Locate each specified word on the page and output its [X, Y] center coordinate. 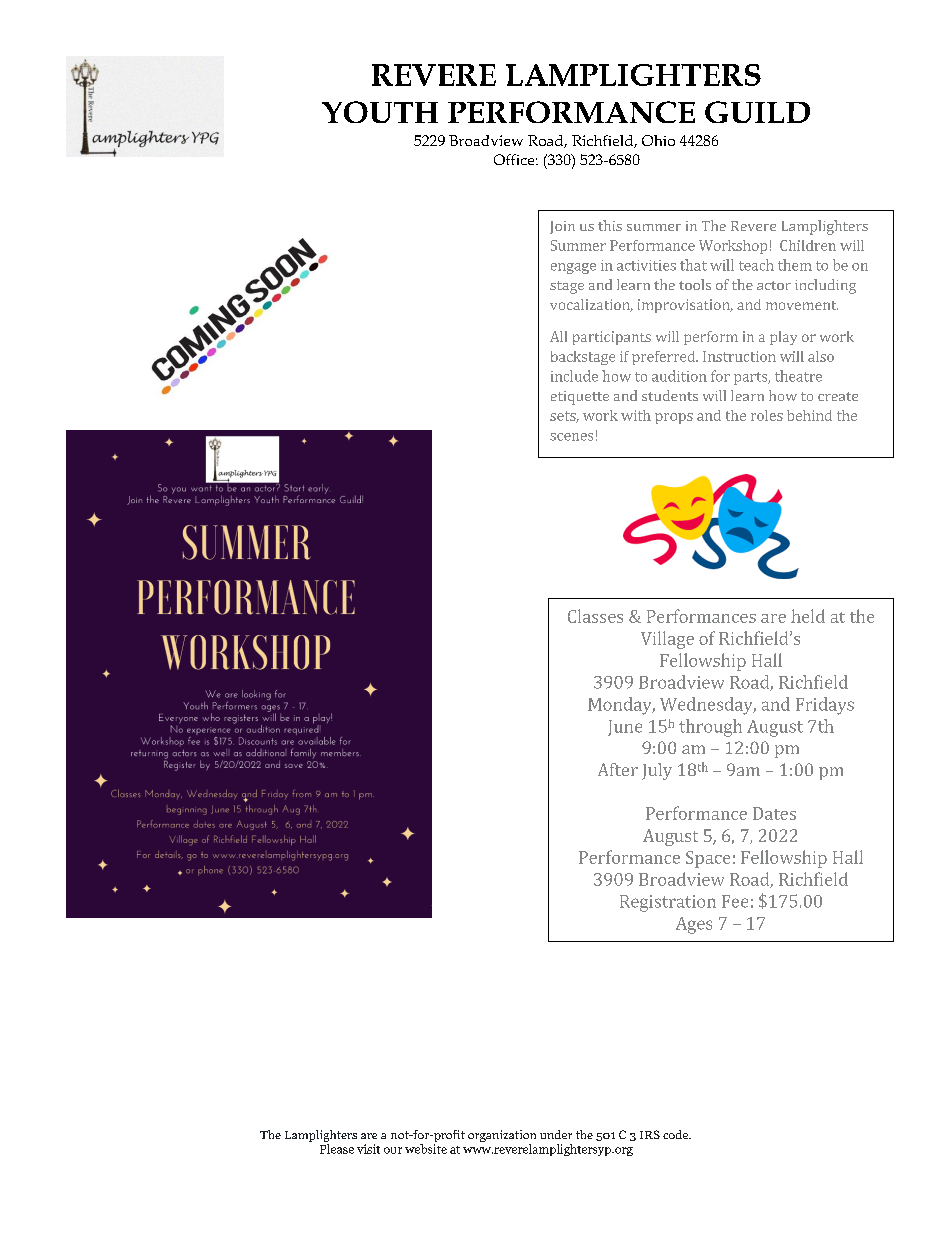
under [556, 1134]
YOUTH [380, 112]
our [393, 1150]
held [808, 616]
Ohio [658, 140]
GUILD [757, 112]
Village [667, 640]
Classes [595, 616]
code [677, 1134]
